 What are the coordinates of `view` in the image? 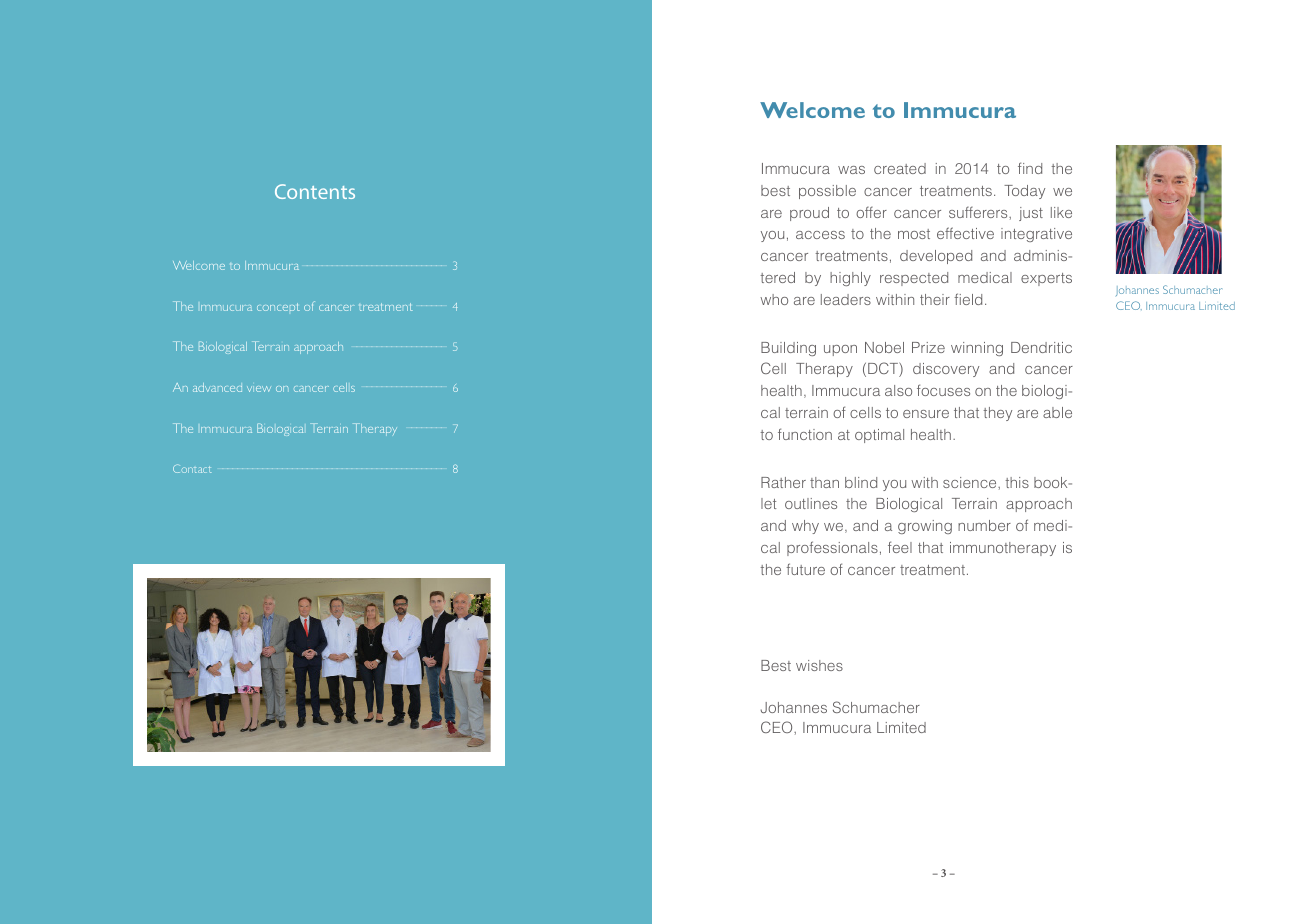 It's located at (259, 389).
